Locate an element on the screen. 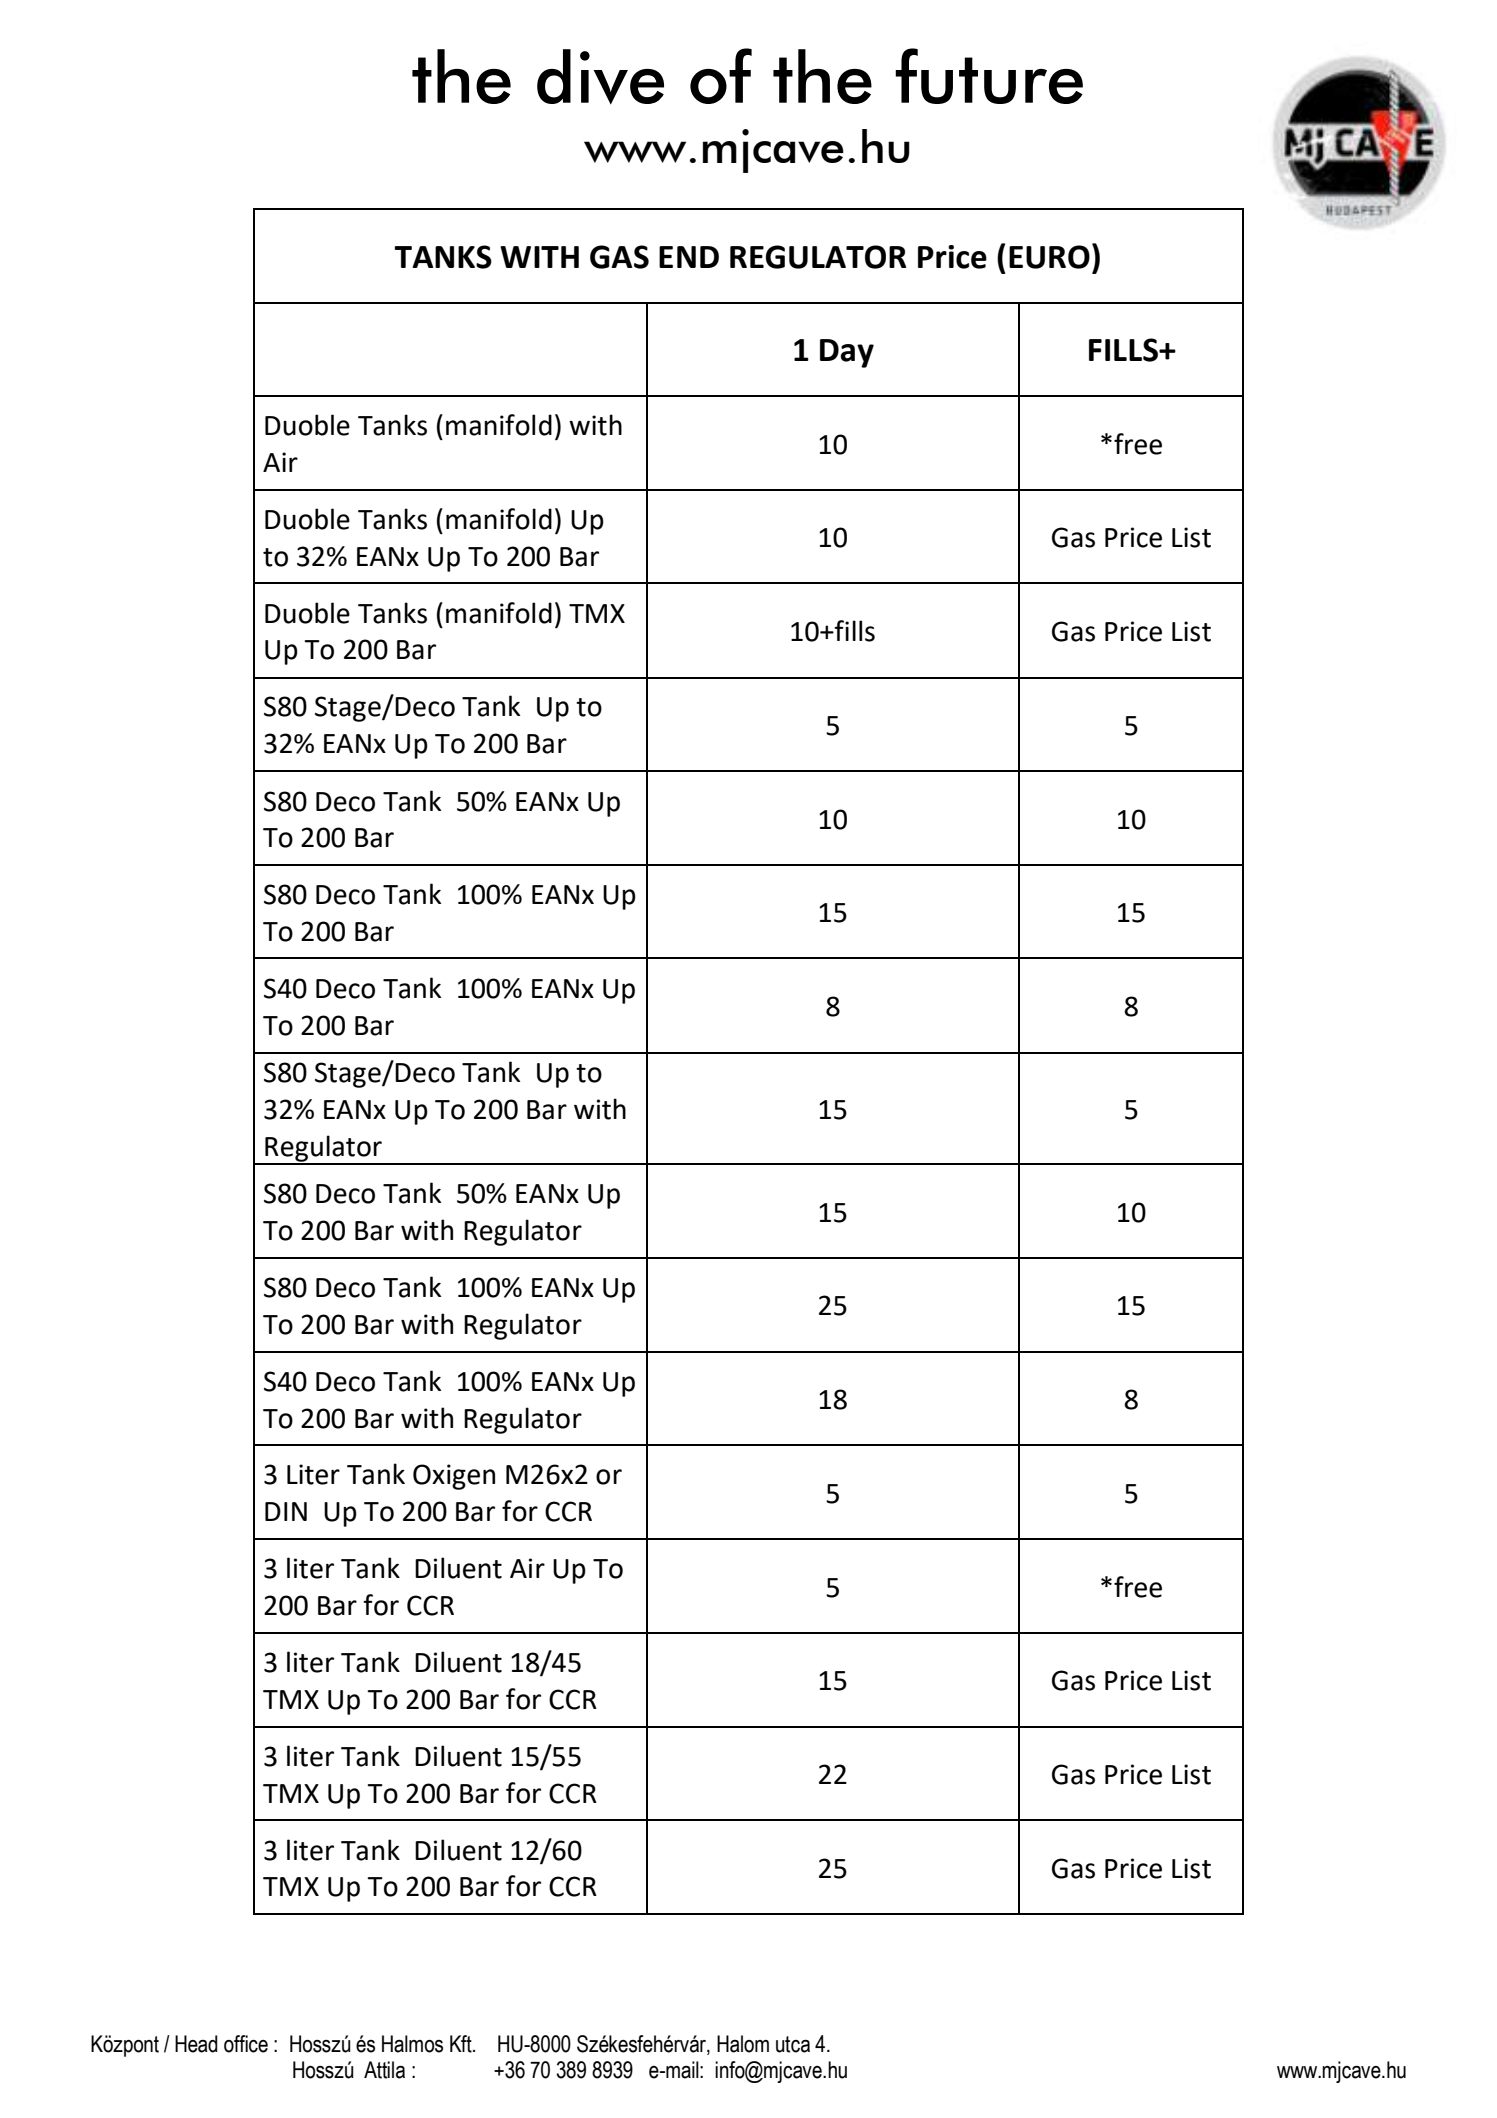 The height and width of the screenshot is (2118, 1497). Oxigen is located at coordinates (454, 1477).
